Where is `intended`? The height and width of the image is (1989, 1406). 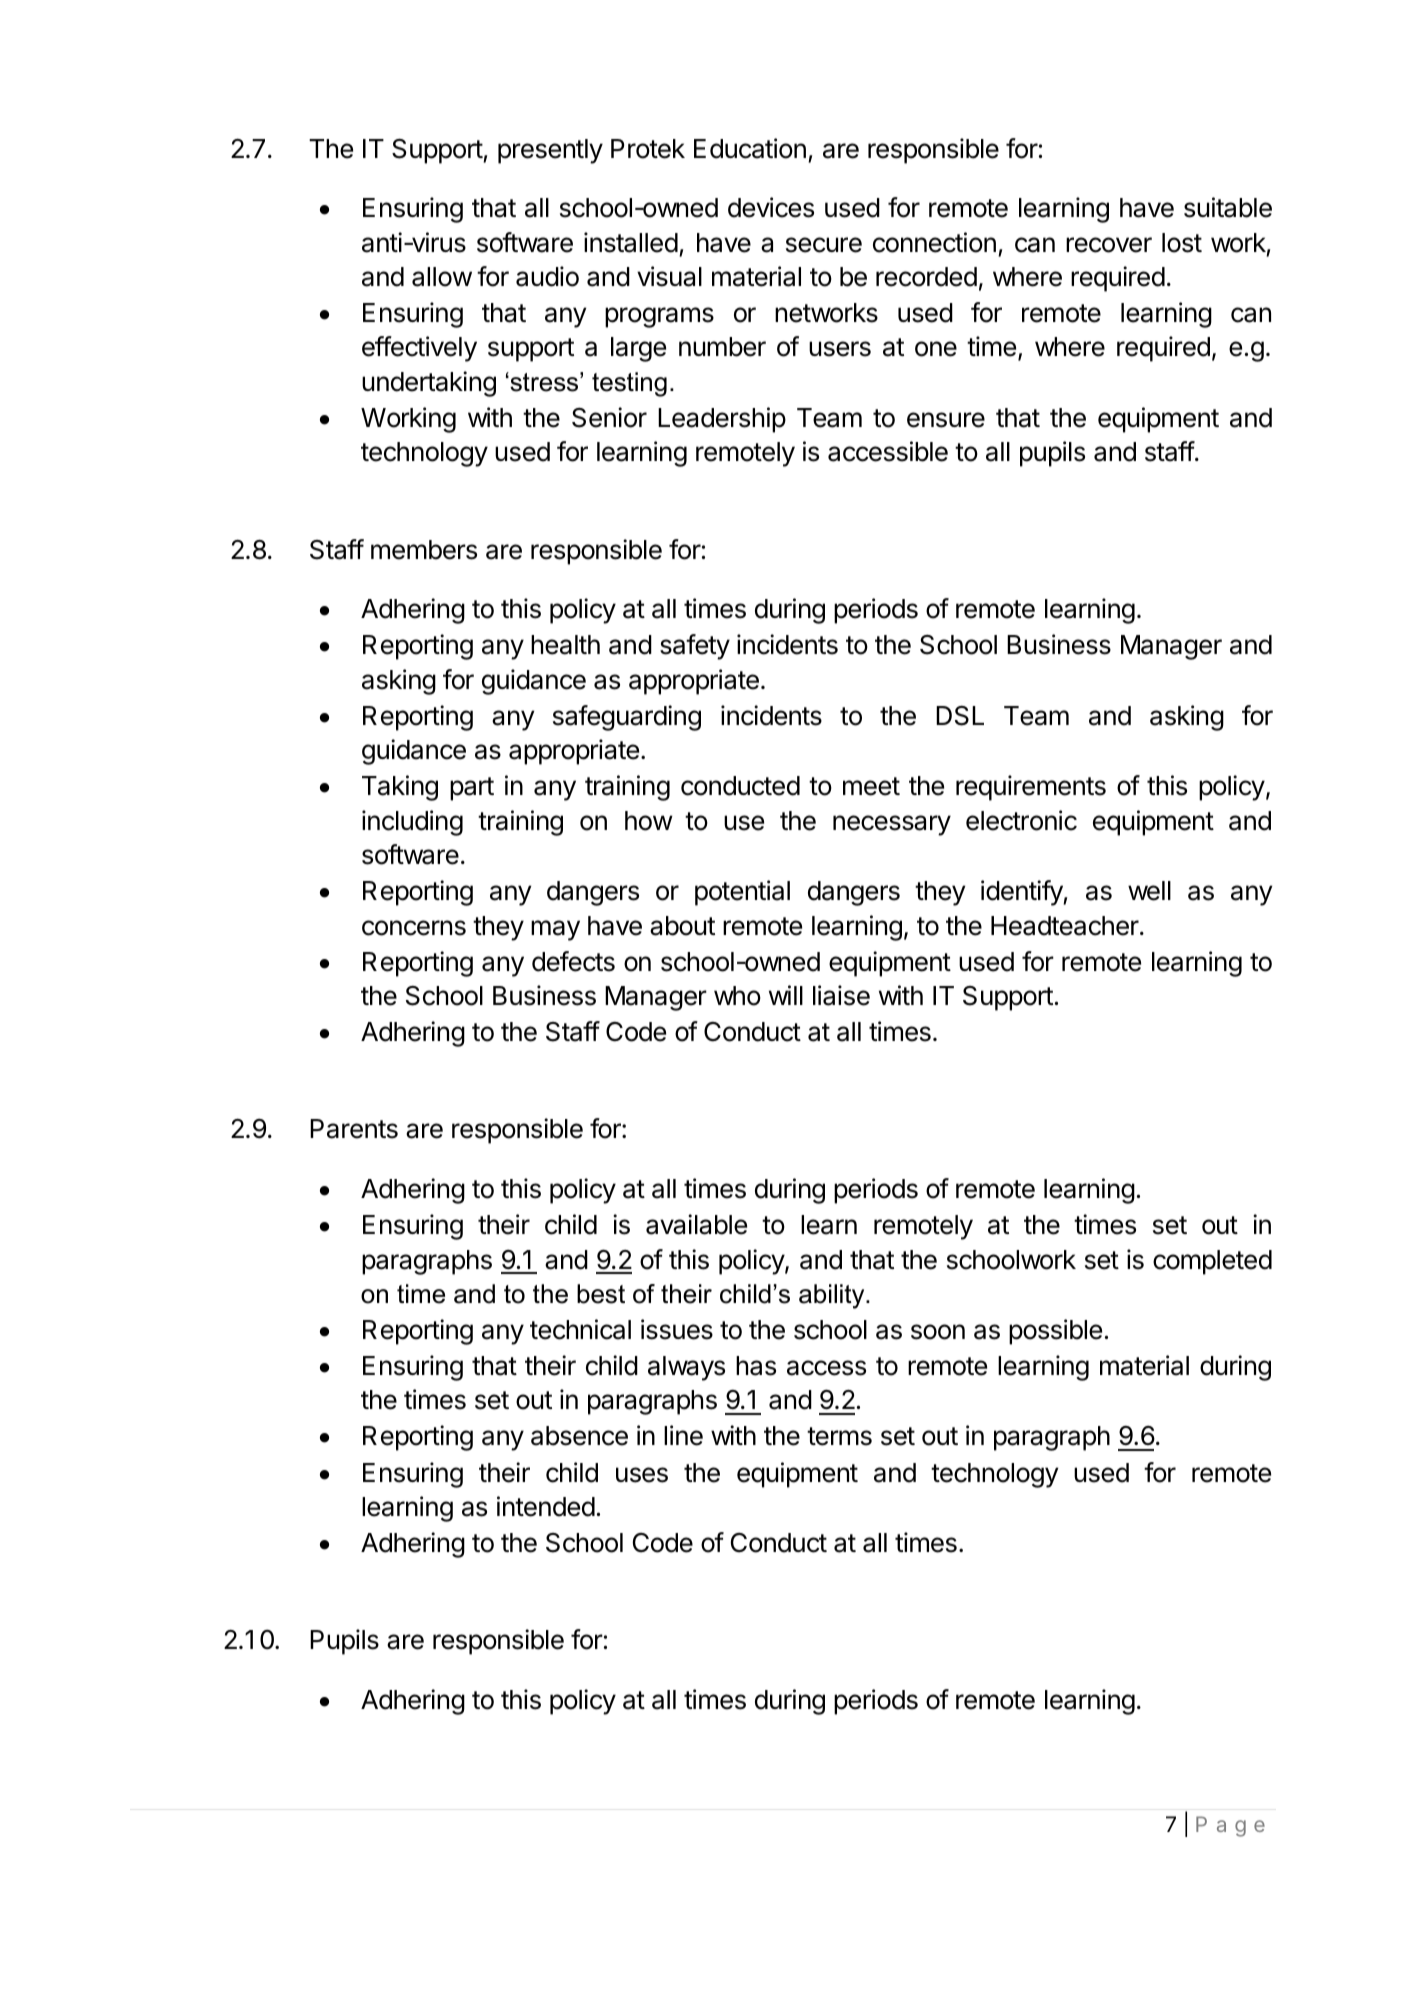
intended is located at coordinates (546, 1506).
